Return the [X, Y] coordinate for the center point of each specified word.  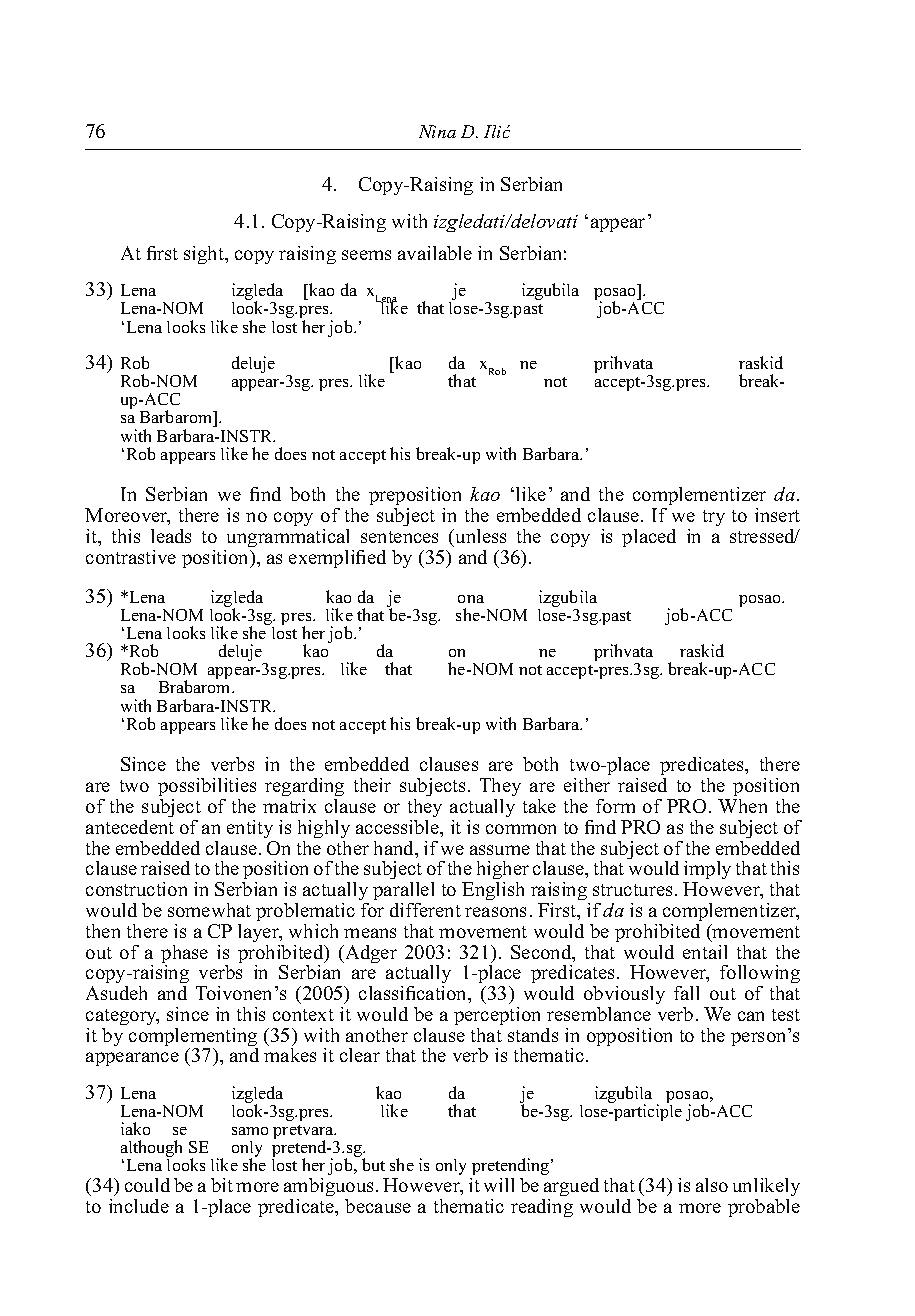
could [147, 1185]
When [742, 806]
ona [471, 599]
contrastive [131, 557]
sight [205, 255]
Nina [437, 131]
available [435, 253]
